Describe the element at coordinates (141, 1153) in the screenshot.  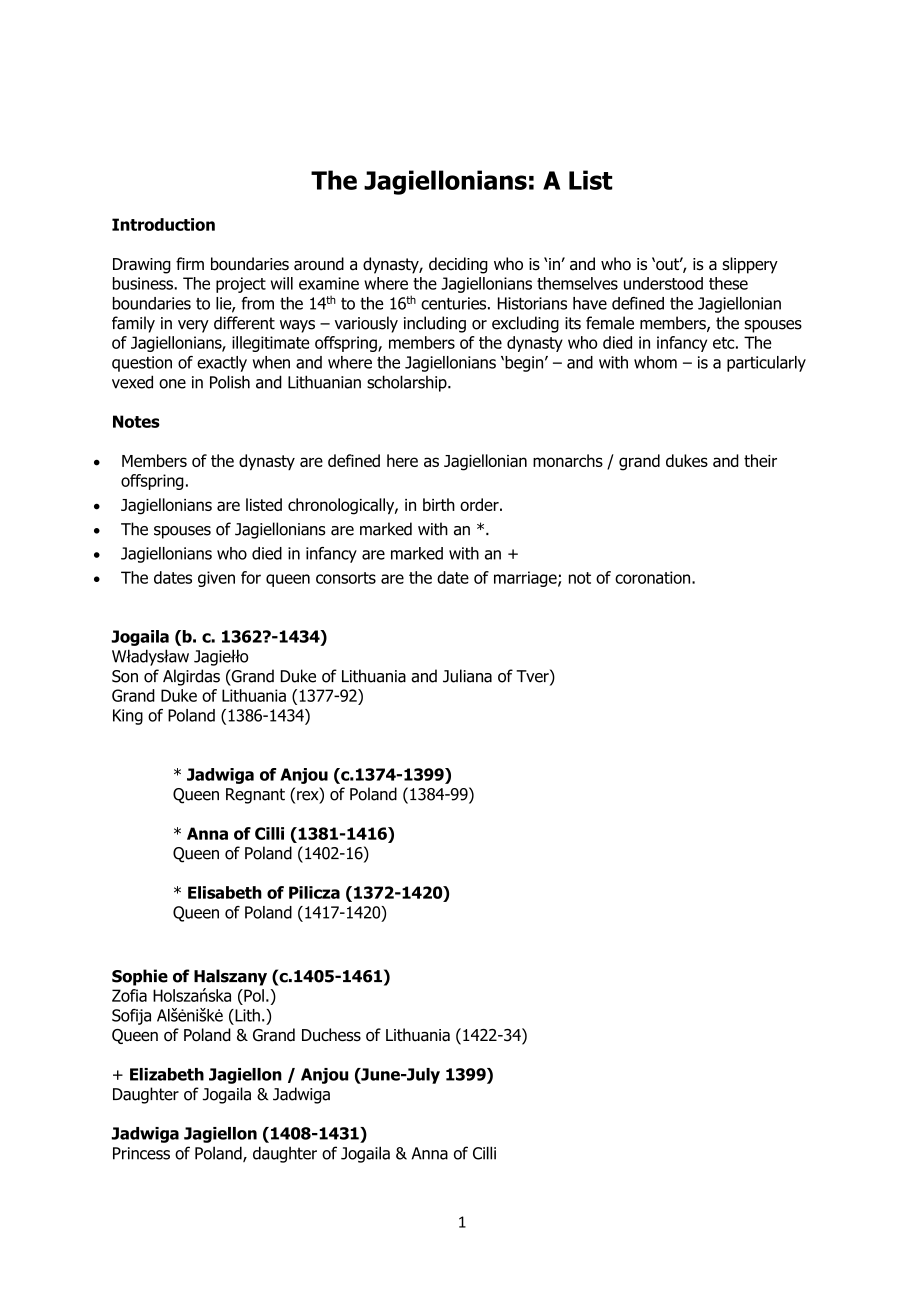
I see `Princess` at that location.
